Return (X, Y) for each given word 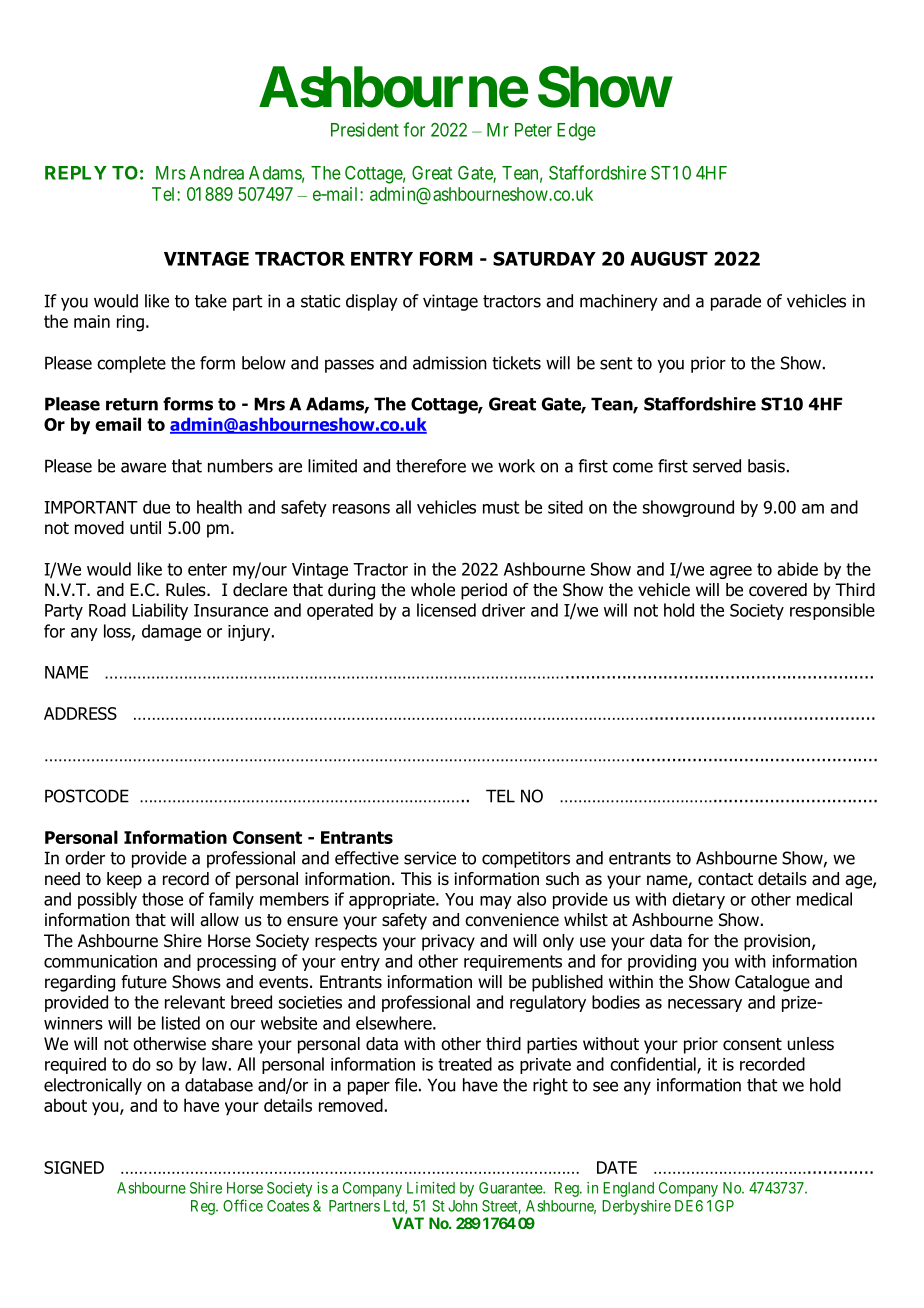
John (462, 1206)
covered (778, 590)
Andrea (217, 173)
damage (171, 632)
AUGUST (669, 258)
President (365, 129)
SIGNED (74, 1167)
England (628, 1189)
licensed (446, 610)
